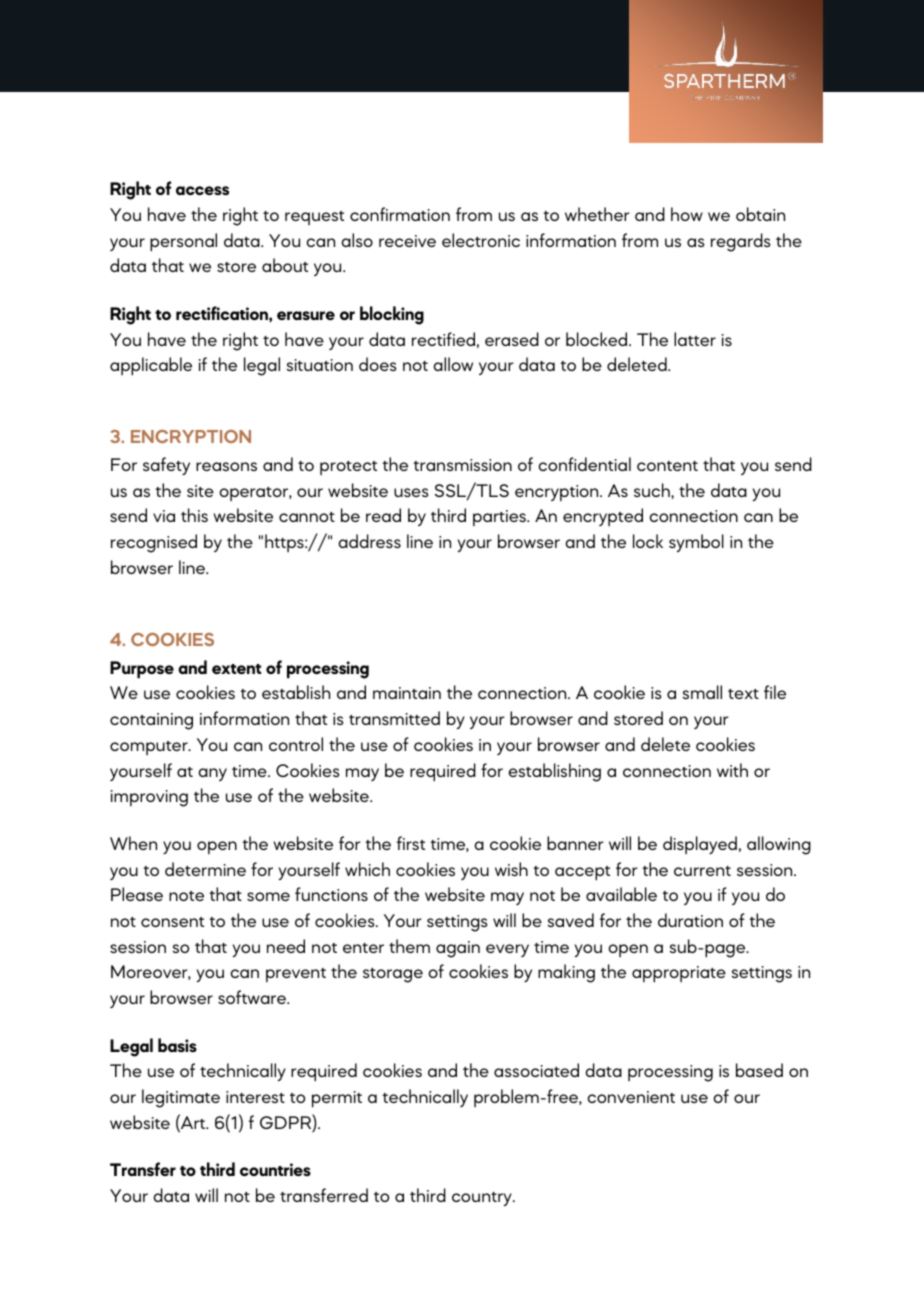 Image resolution: width=924 pixels, height=1308 pixels. Describe the element at coordinates (696, 543) in the screenshot. I see `symbol` at that location.
